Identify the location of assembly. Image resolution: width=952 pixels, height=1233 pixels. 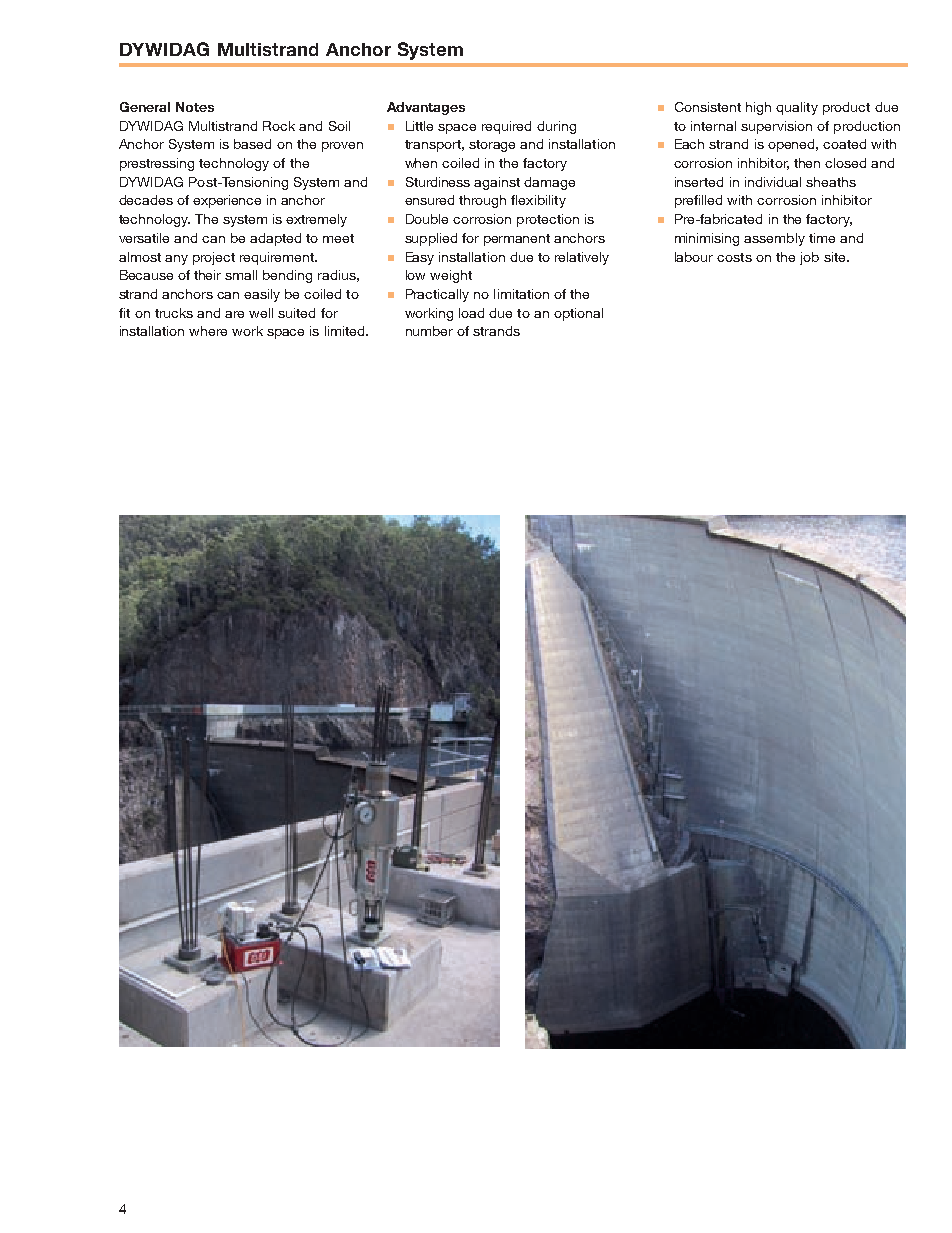
(774, 239).
